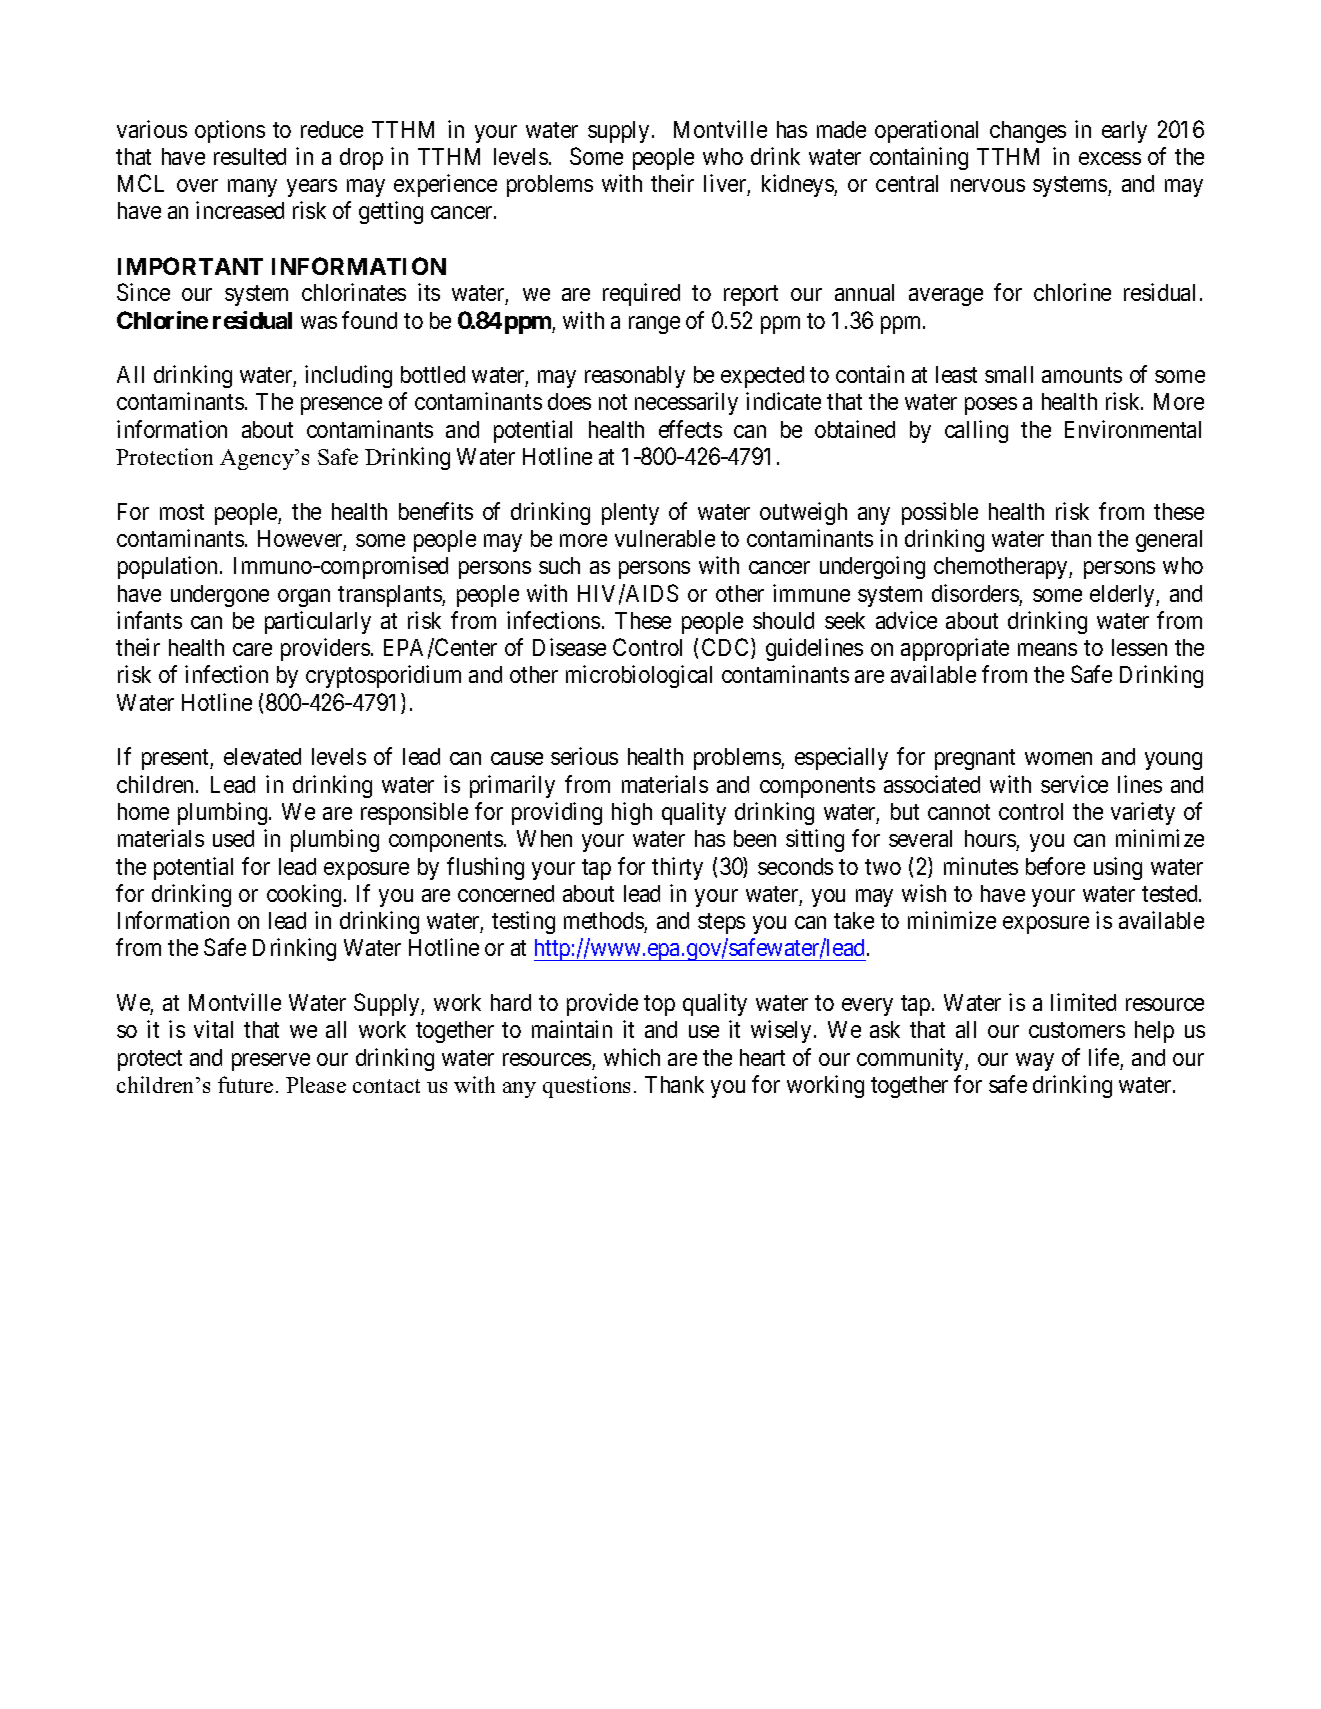 The height and width of the image is (1709, 1321). What do you see at coordinates (635, 377) in the image?
I see `reasonably` at bounding box center [635, 377].
